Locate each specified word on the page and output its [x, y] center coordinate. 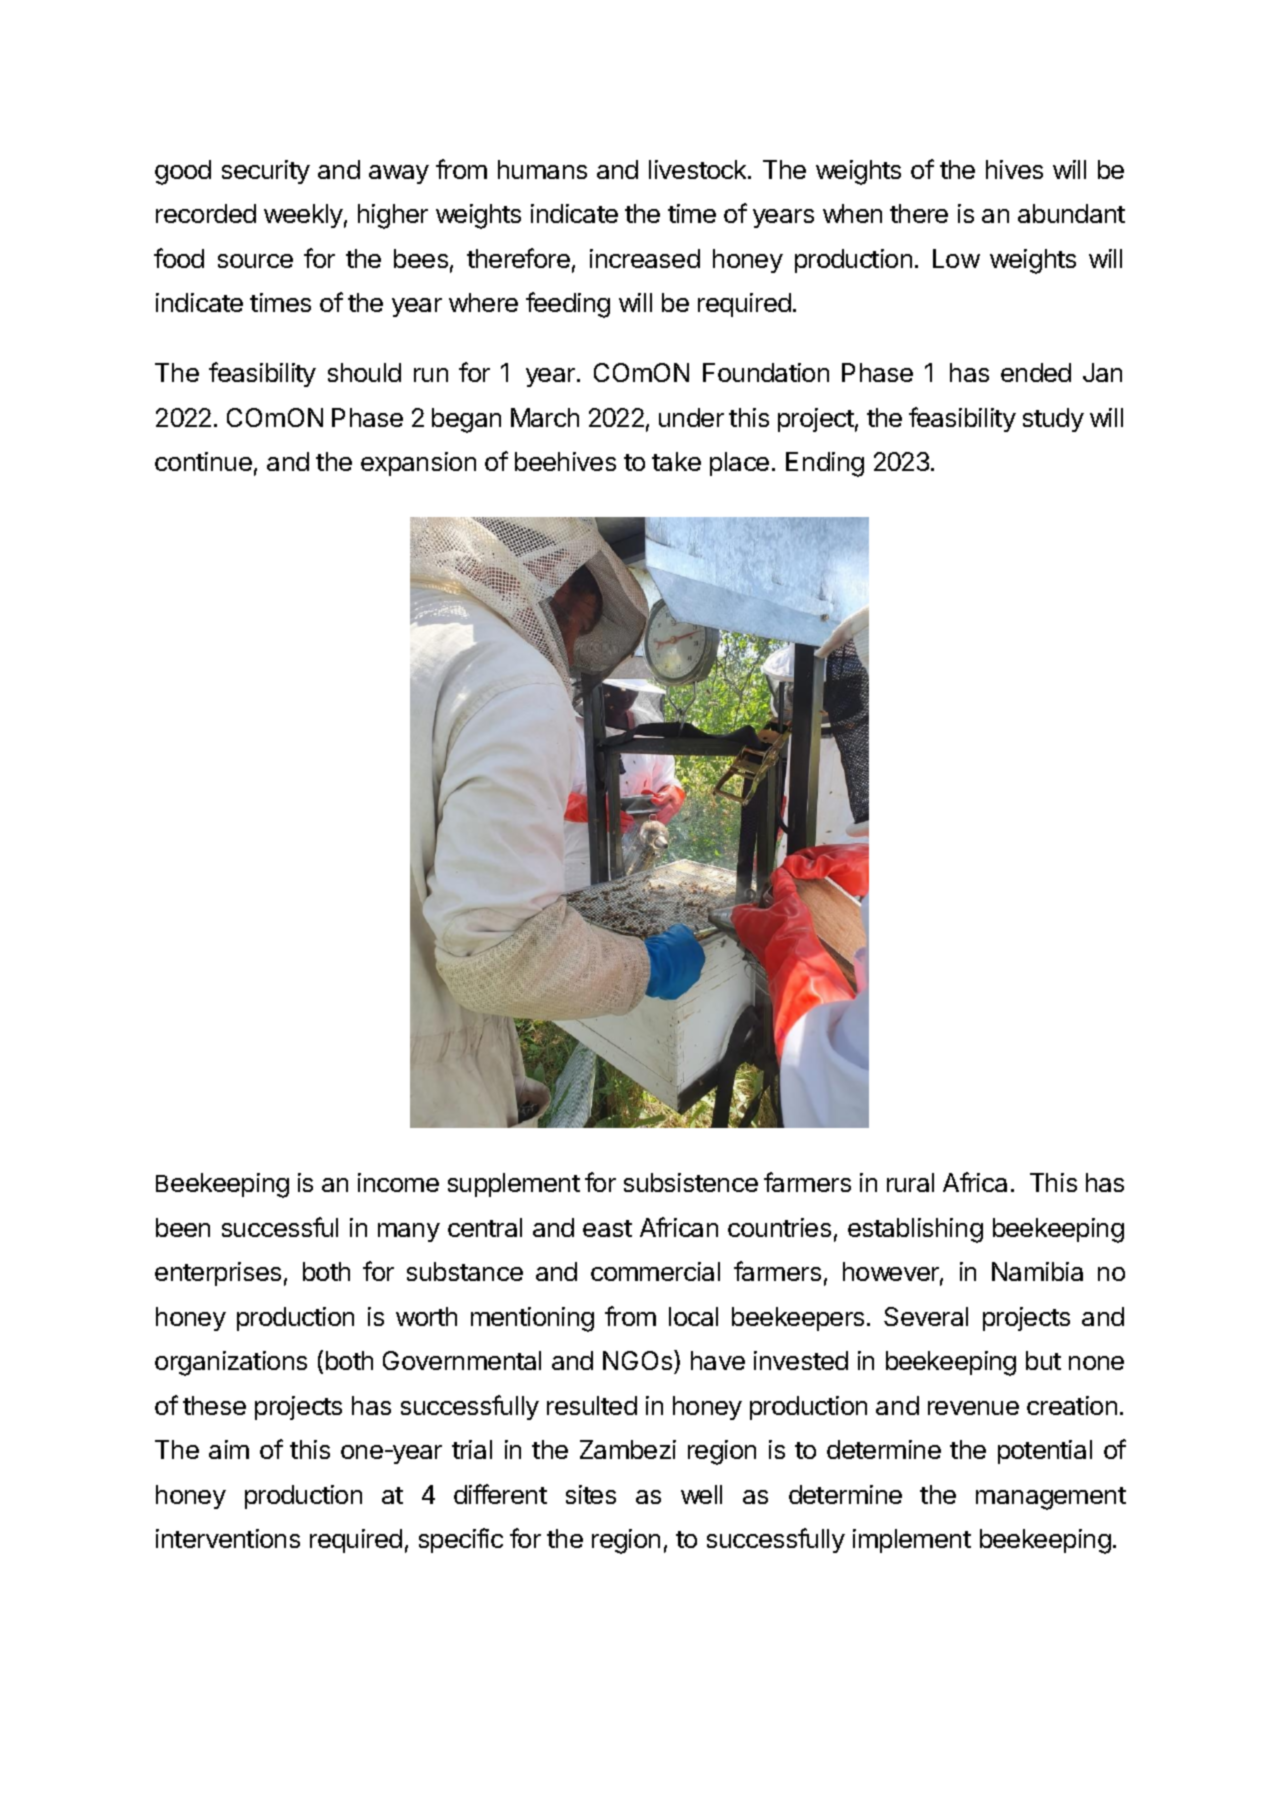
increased [645, 258]
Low [956, 258]
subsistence [691, 1182]
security [266, 172]
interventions [228, 1538]
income [398, 1182]
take [676, 461]
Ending [825, 464]
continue [203, 461]
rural [910, 1182]
